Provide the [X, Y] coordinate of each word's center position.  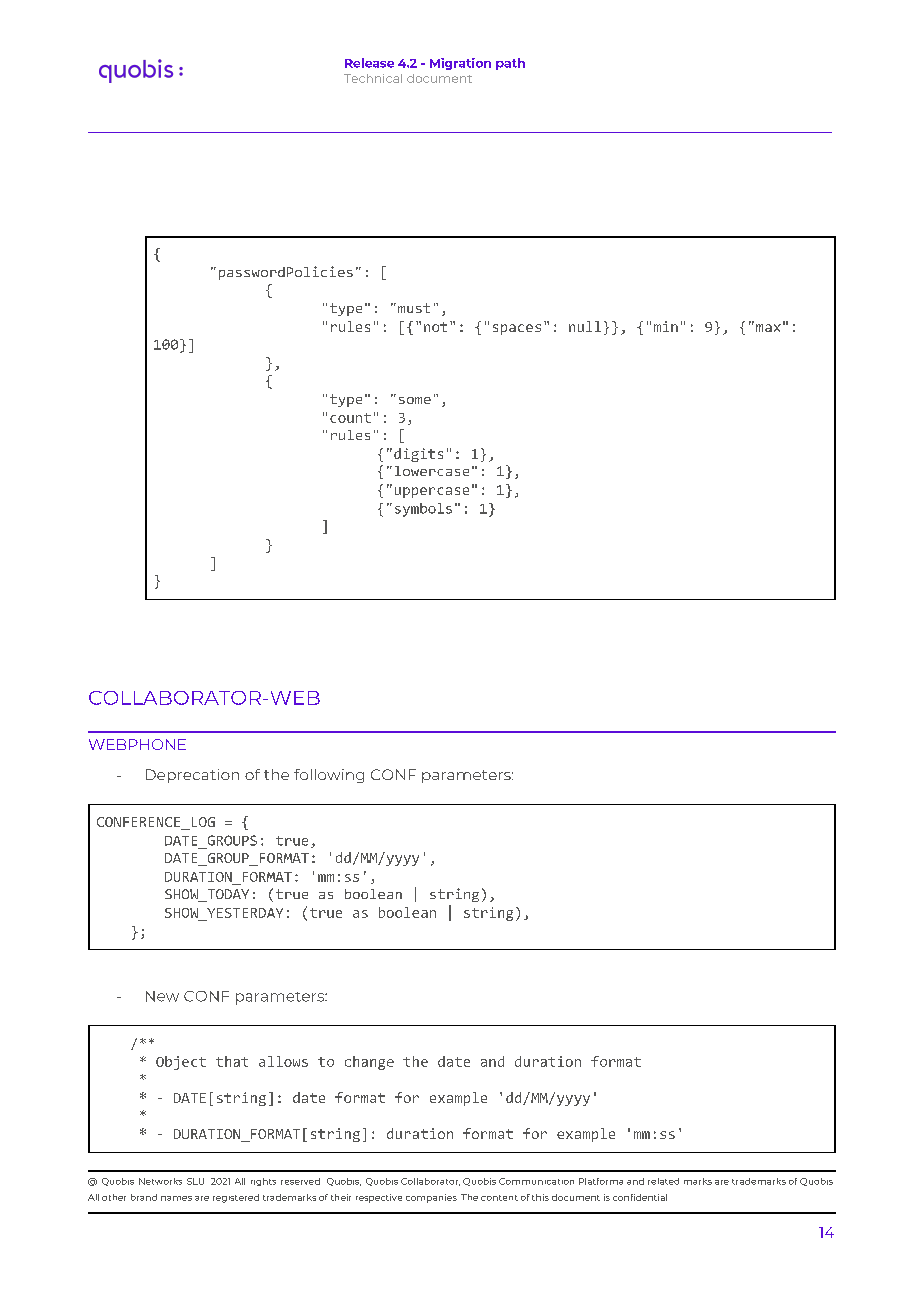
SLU [195, 1181]
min [666, 326]
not [435, 327]
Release [369, 63]
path [510, 64]
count [350, 418]
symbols [423, 510]
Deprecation [192, 776]
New [162, 996]
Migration [460, 64]
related [663, 1181]
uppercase [432, 492]
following [329, 776]
